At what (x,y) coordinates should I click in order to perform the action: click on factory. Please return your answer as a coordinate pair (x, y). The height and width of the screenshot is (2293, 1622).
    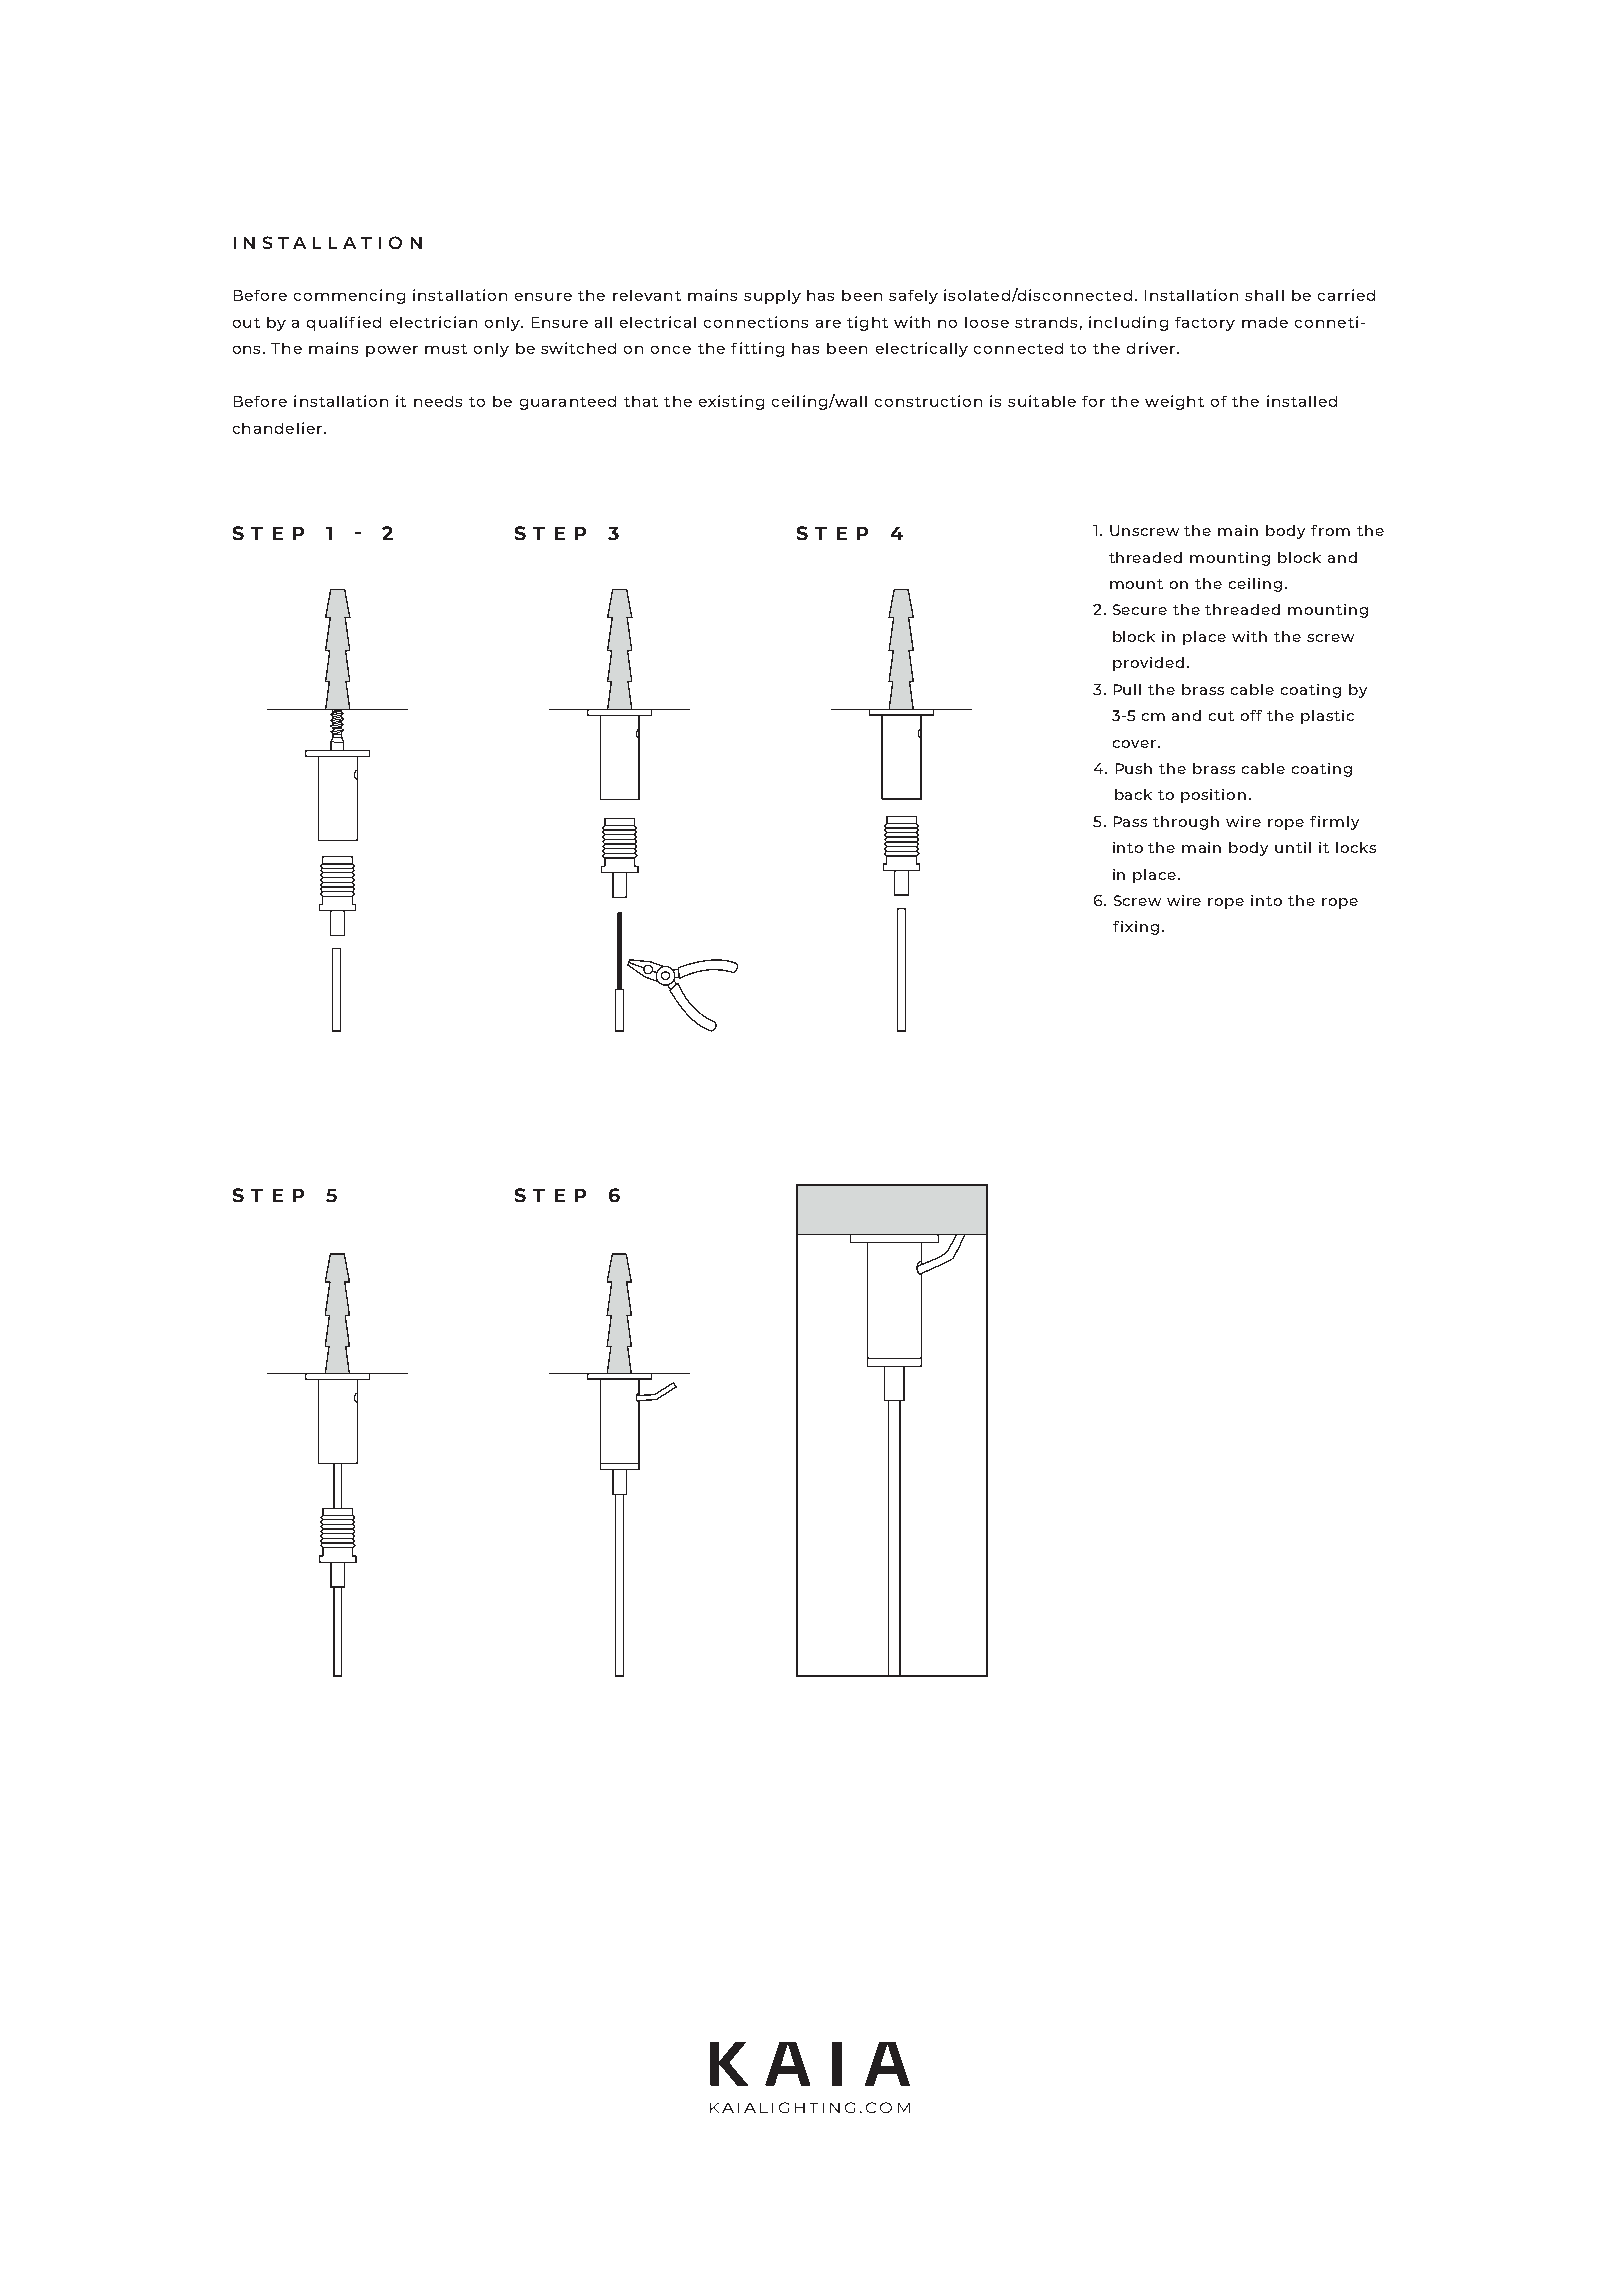
    Looking at the image, I should click on (1205, 324).
